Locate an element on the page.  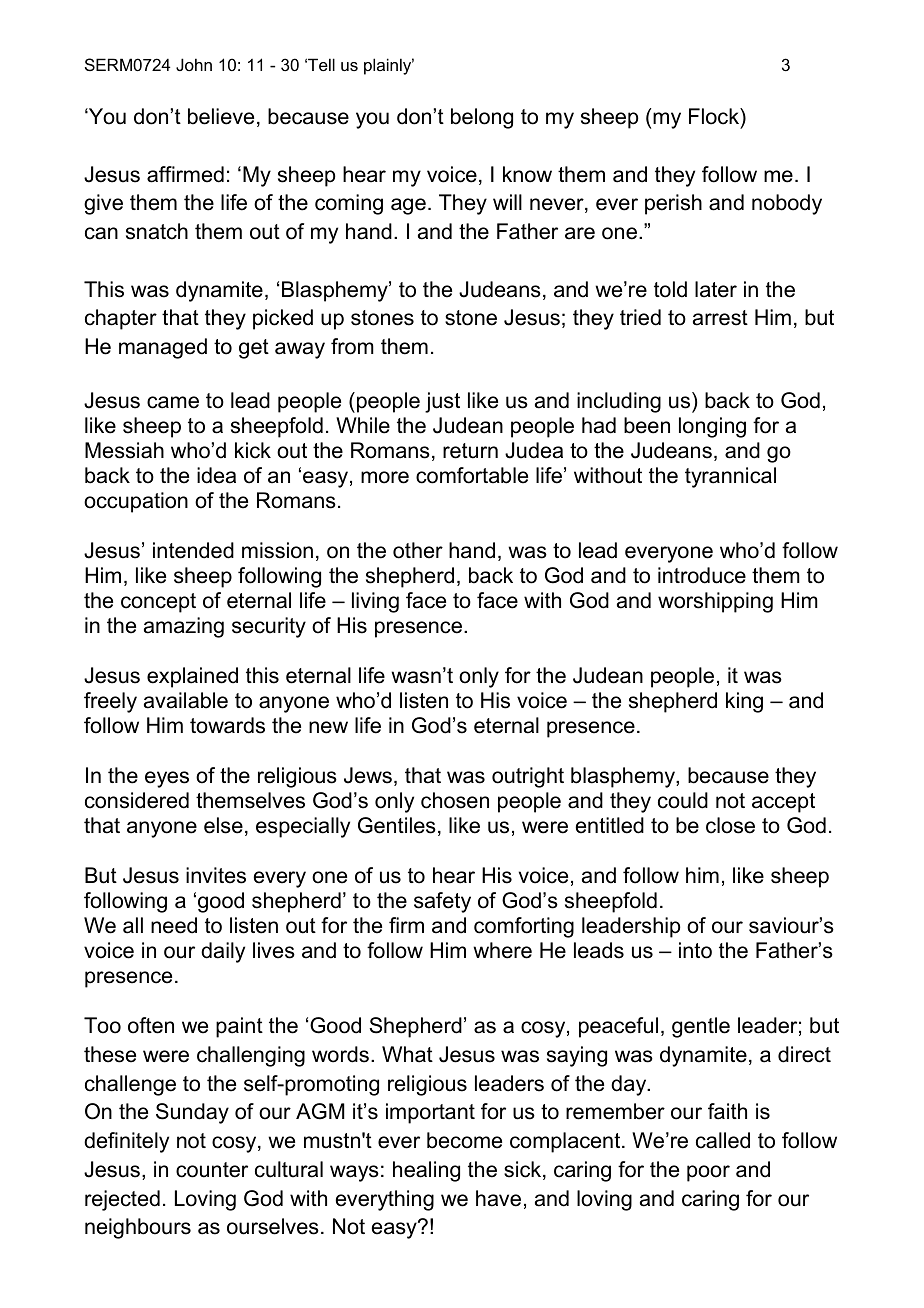
belong is located at coordinates (482, 118).
